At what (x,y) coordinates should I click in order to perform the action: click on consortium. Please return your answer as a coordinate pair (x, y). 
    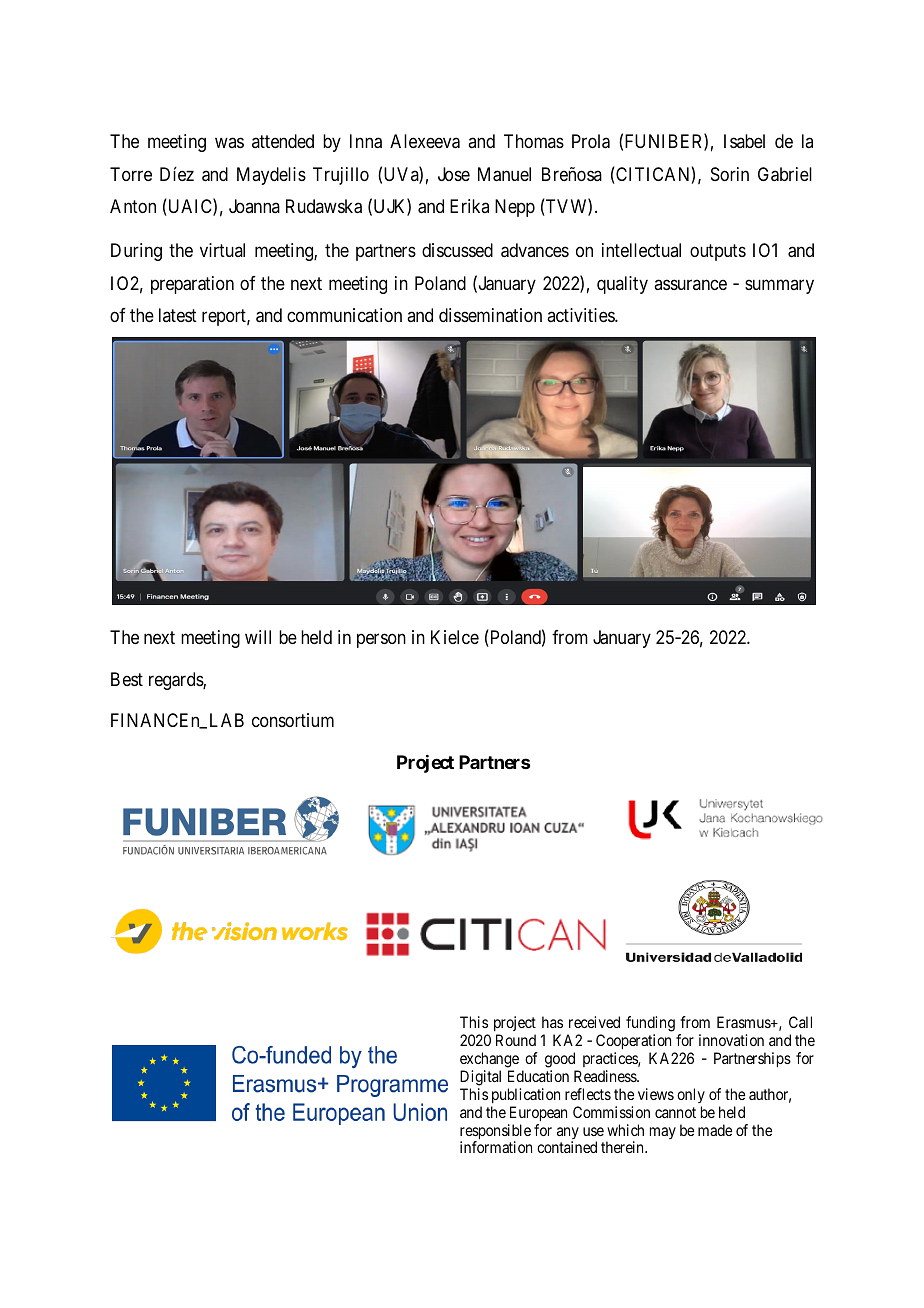
    Looking at the image, I should click on (293, 720).
